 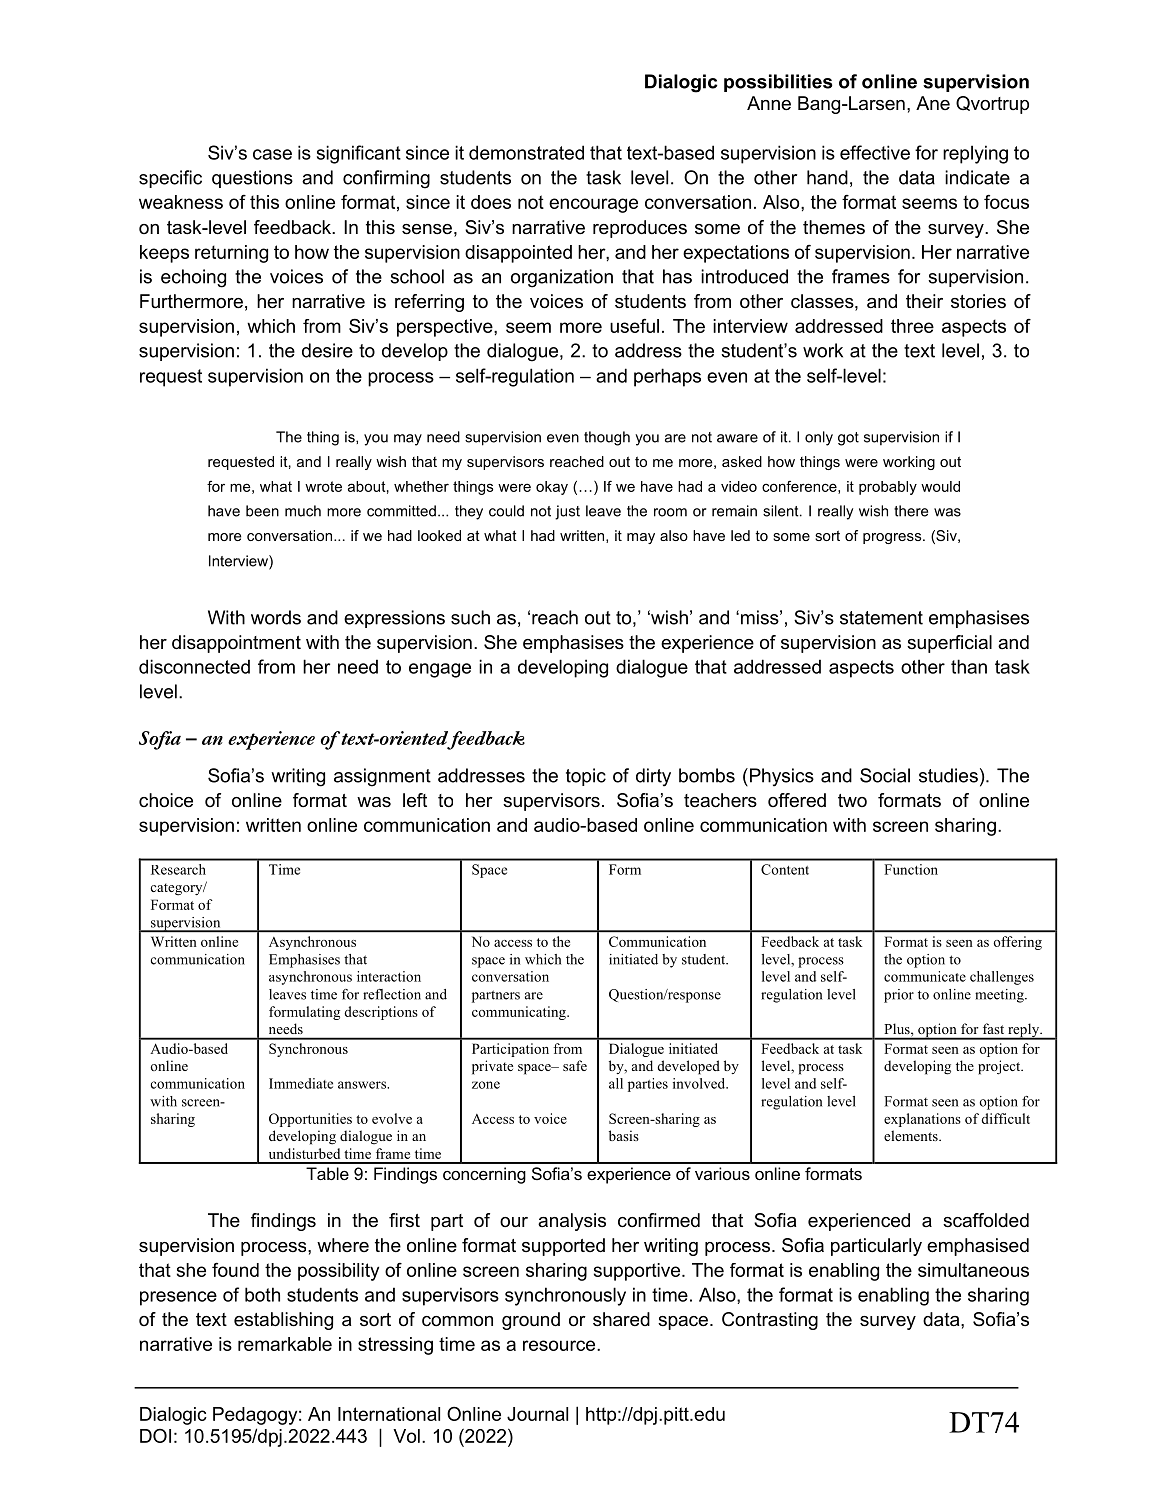 What do you see at coordinates (285, 1344) in the screenshot?
I see `remarkable` at bounding box center [285, 1344].
